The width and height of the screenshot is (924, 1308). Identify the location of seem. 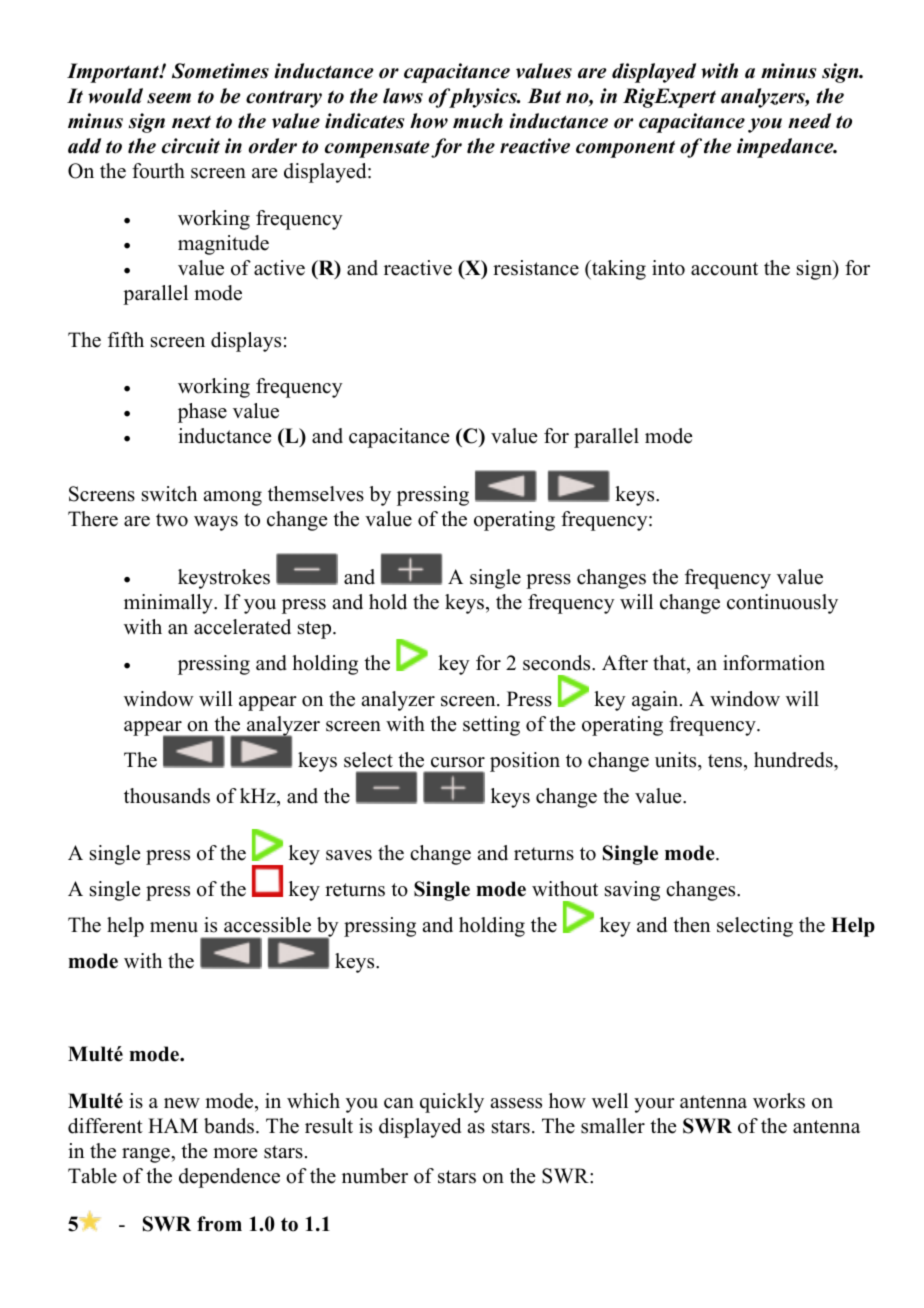
(169, 98).
